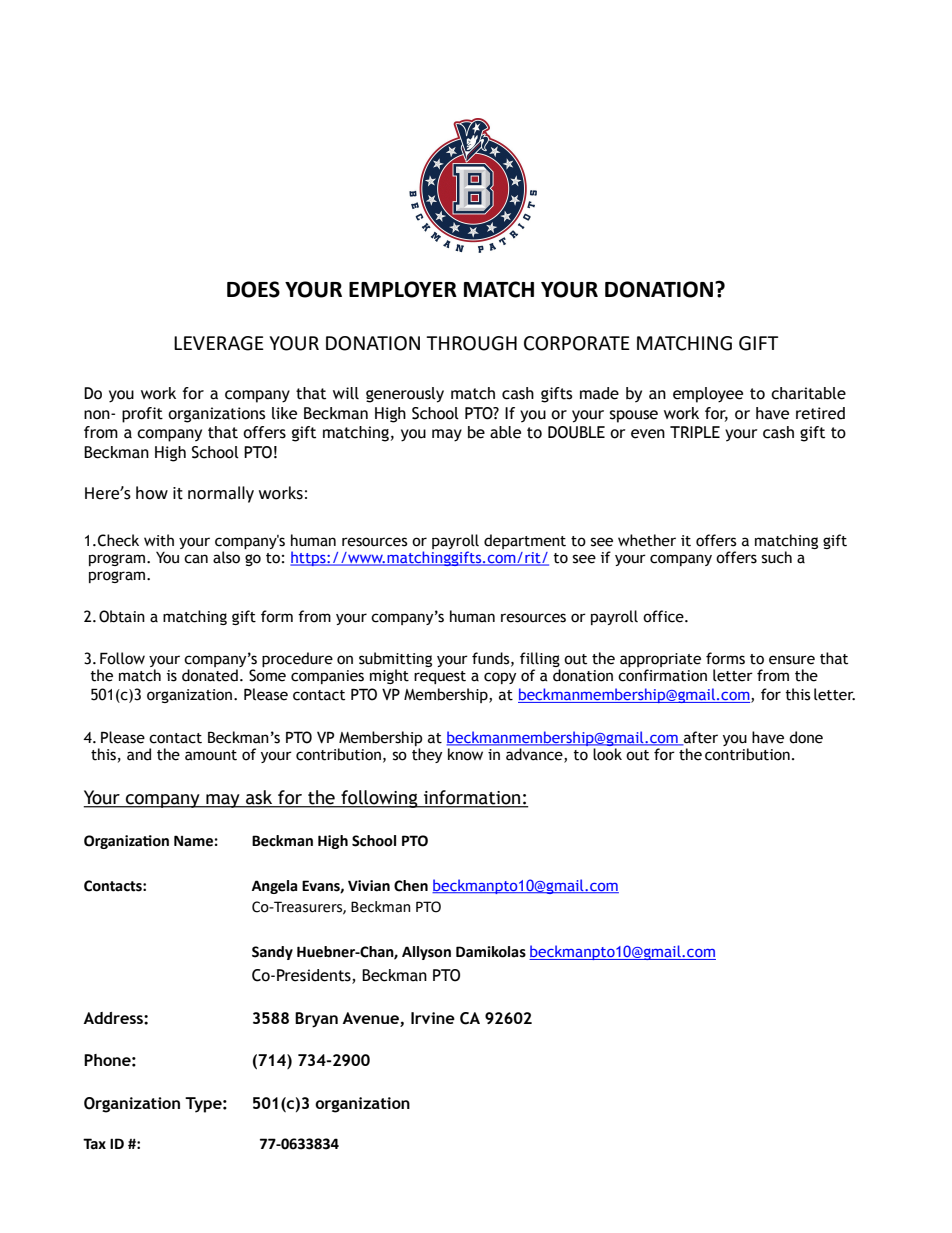  Describe the element at coordinates (695, 432) in the document. I see `TRIPLE` at that location.
